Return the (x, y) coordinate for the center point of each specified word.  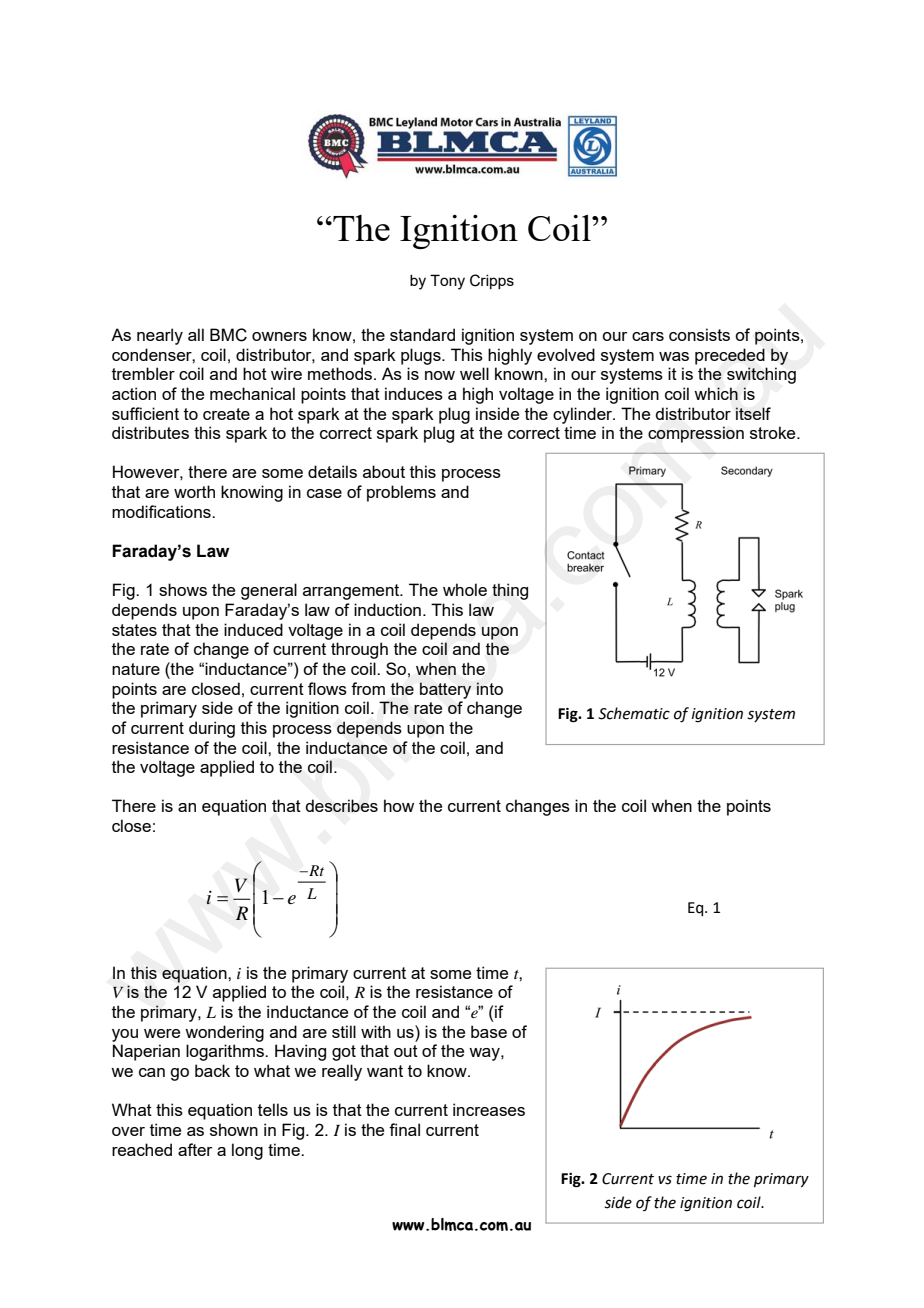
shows (183, 589)
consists (699, 334)
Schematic (634, 713)
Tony (447, 282)
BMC (228, 335)
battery (445, 690)
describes (341, 805)
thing (510, 591)
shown (234, 1129)
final (404, 1129)
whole (465, 589)
